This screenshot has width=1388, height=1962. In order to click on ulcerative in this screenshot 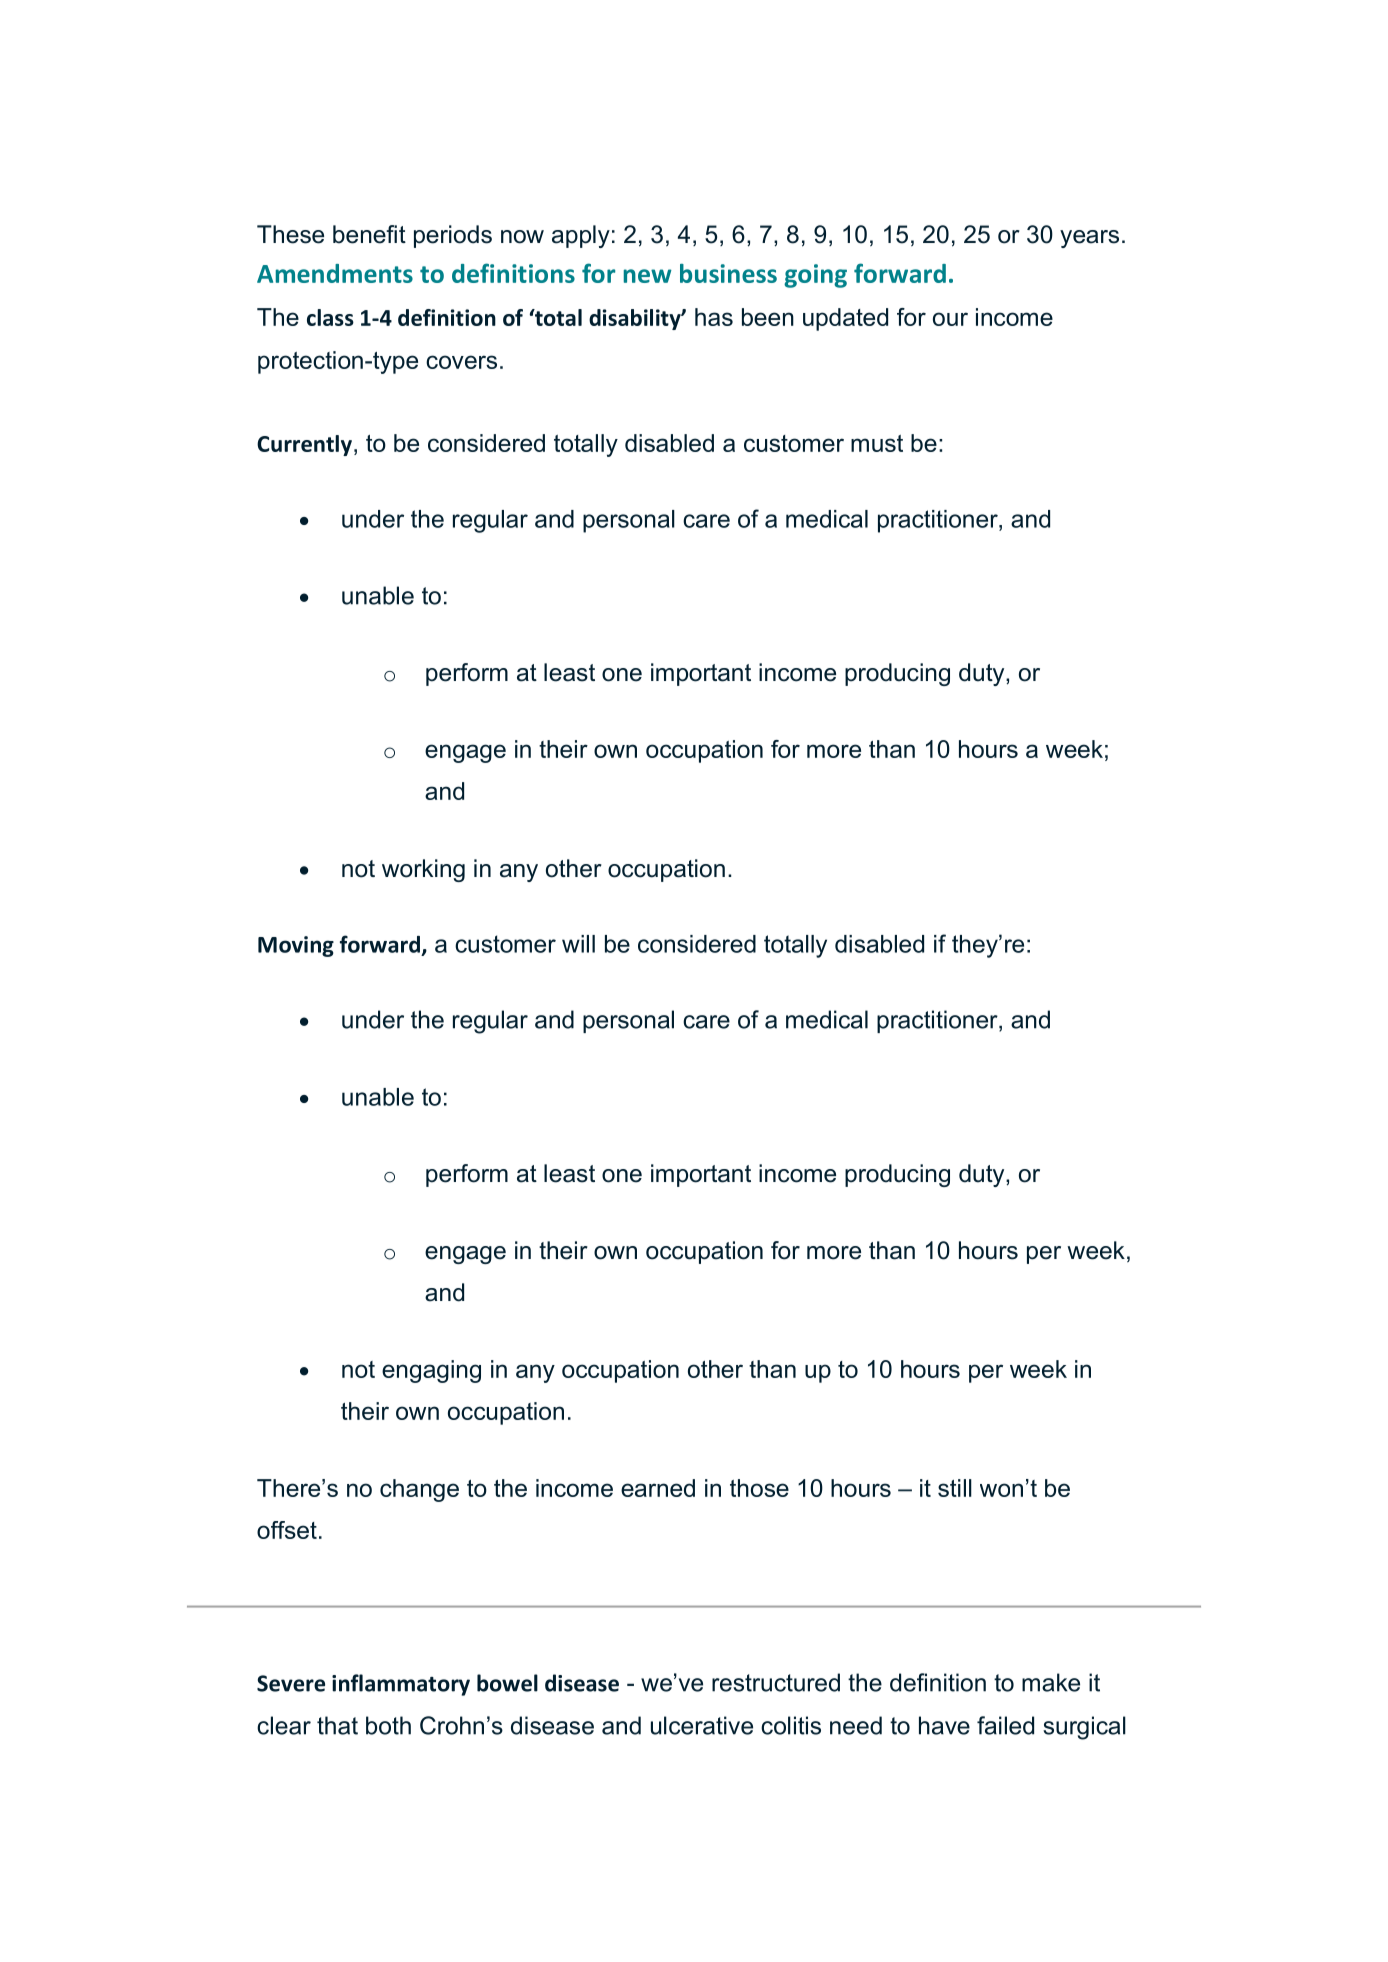, I will do `click(702, 1725)`.
